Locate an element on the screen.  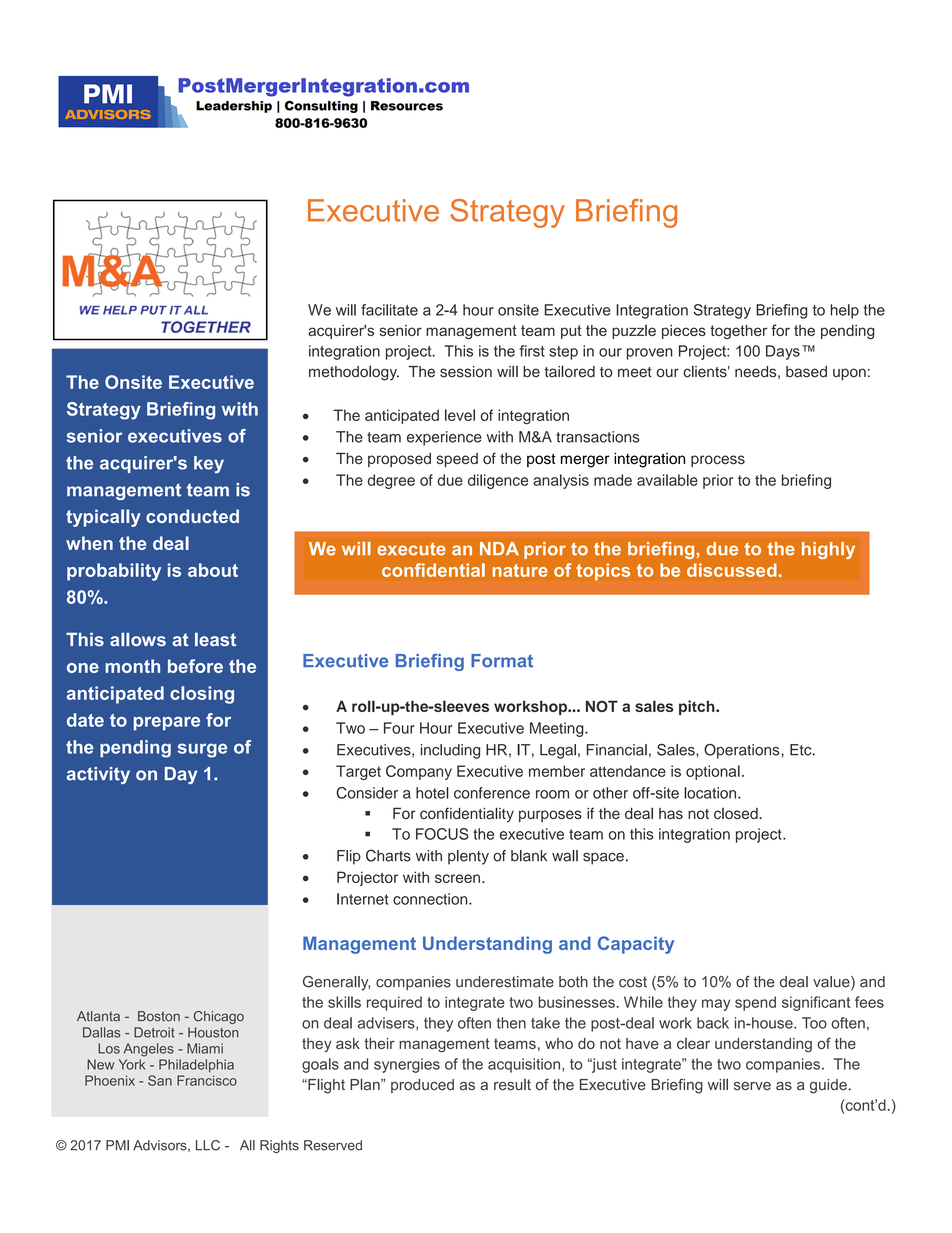
Days is located at coordinates (783, 352).
